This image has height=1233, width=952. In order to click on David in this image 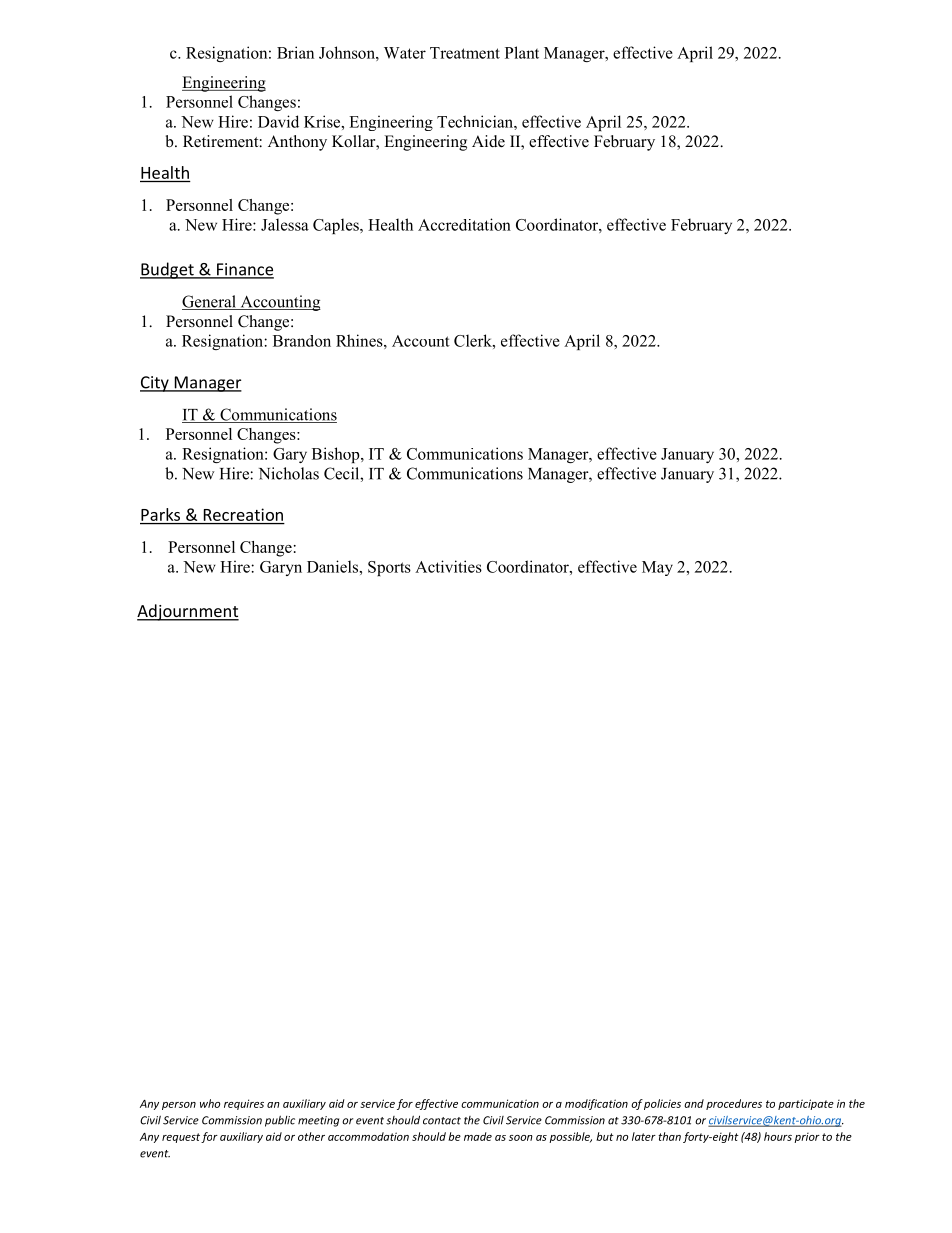, I will do `click(278, 121)`.
